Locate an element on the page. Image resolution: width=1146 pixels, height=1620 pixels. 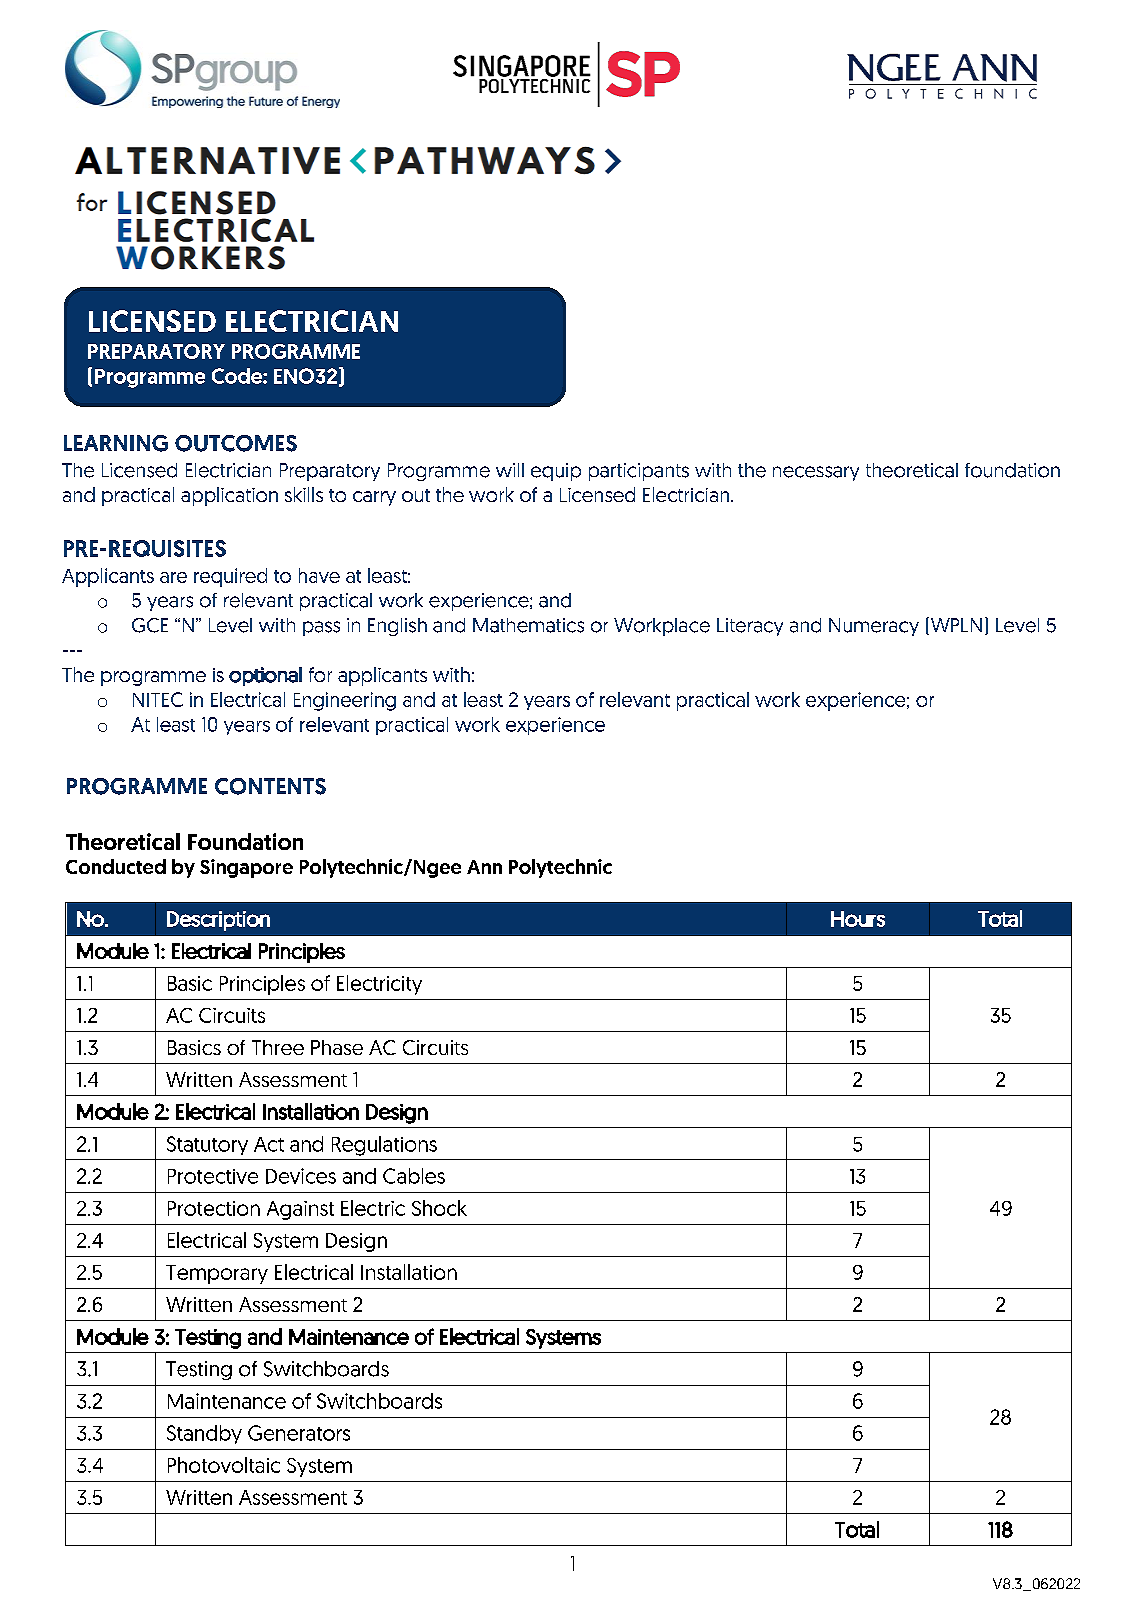
Shock is located at coordinates (439, 1208).
